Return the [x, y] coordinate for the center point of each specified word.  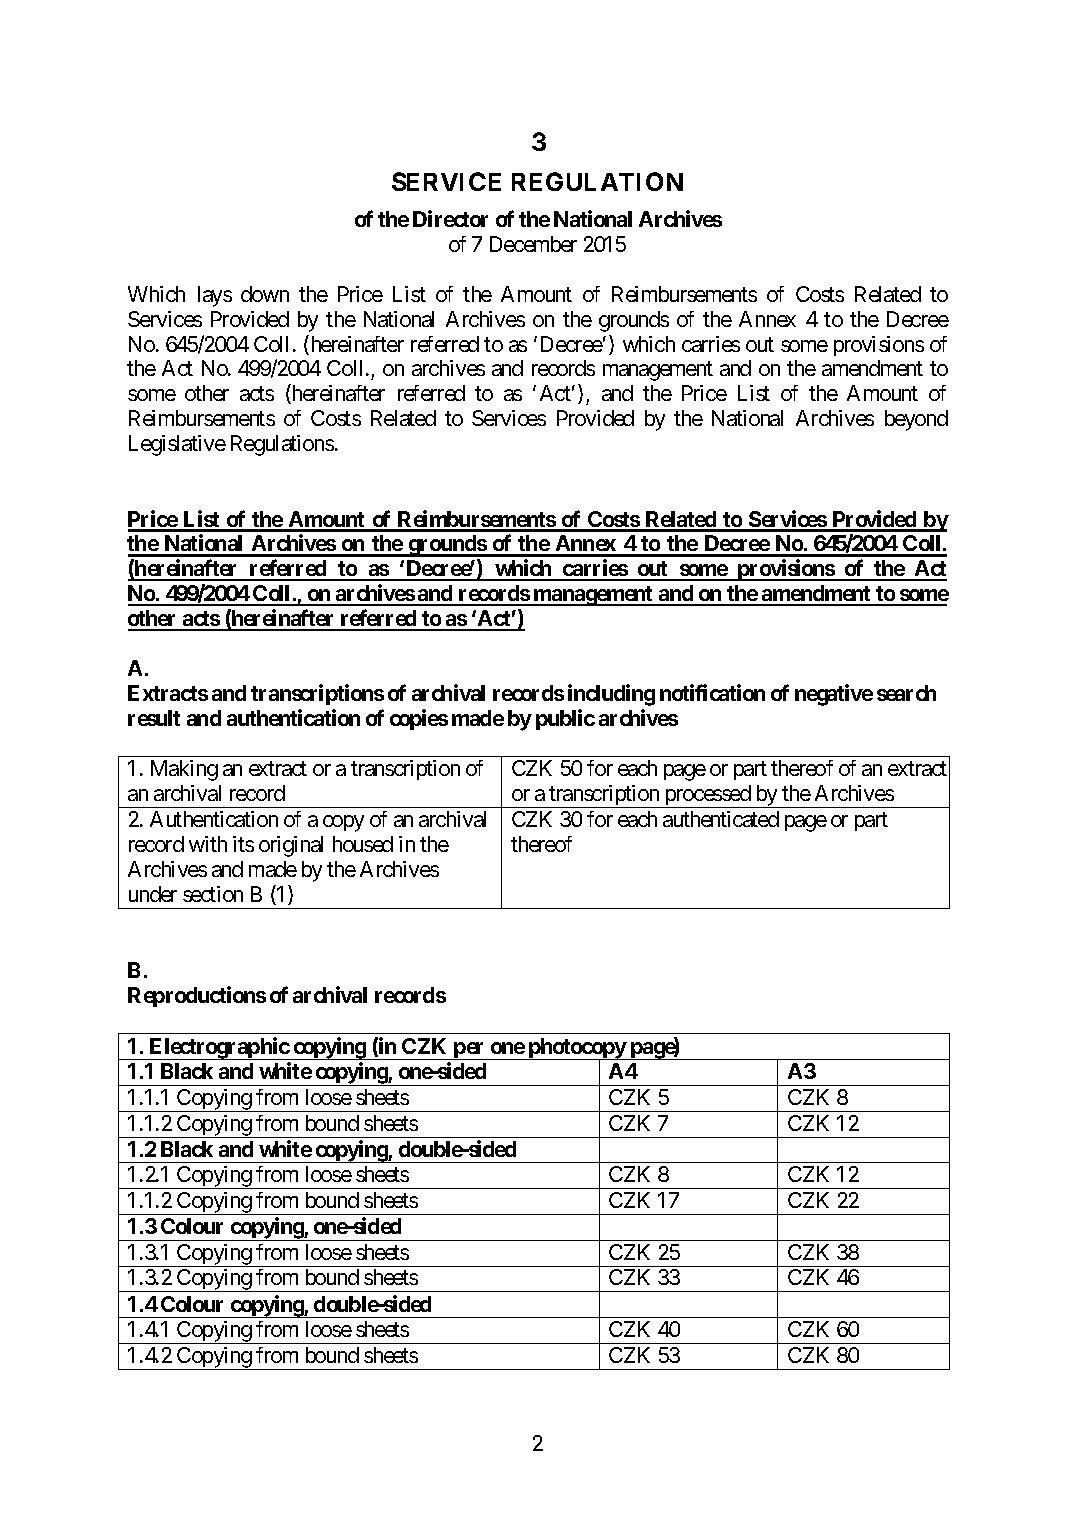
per [470, 1051]
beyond [916, 420]
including [611, 695]
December [533, 244]
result [154, 718]
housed [363, 844]
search [906, 693]
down [265, 294]
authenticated [721, 819]
